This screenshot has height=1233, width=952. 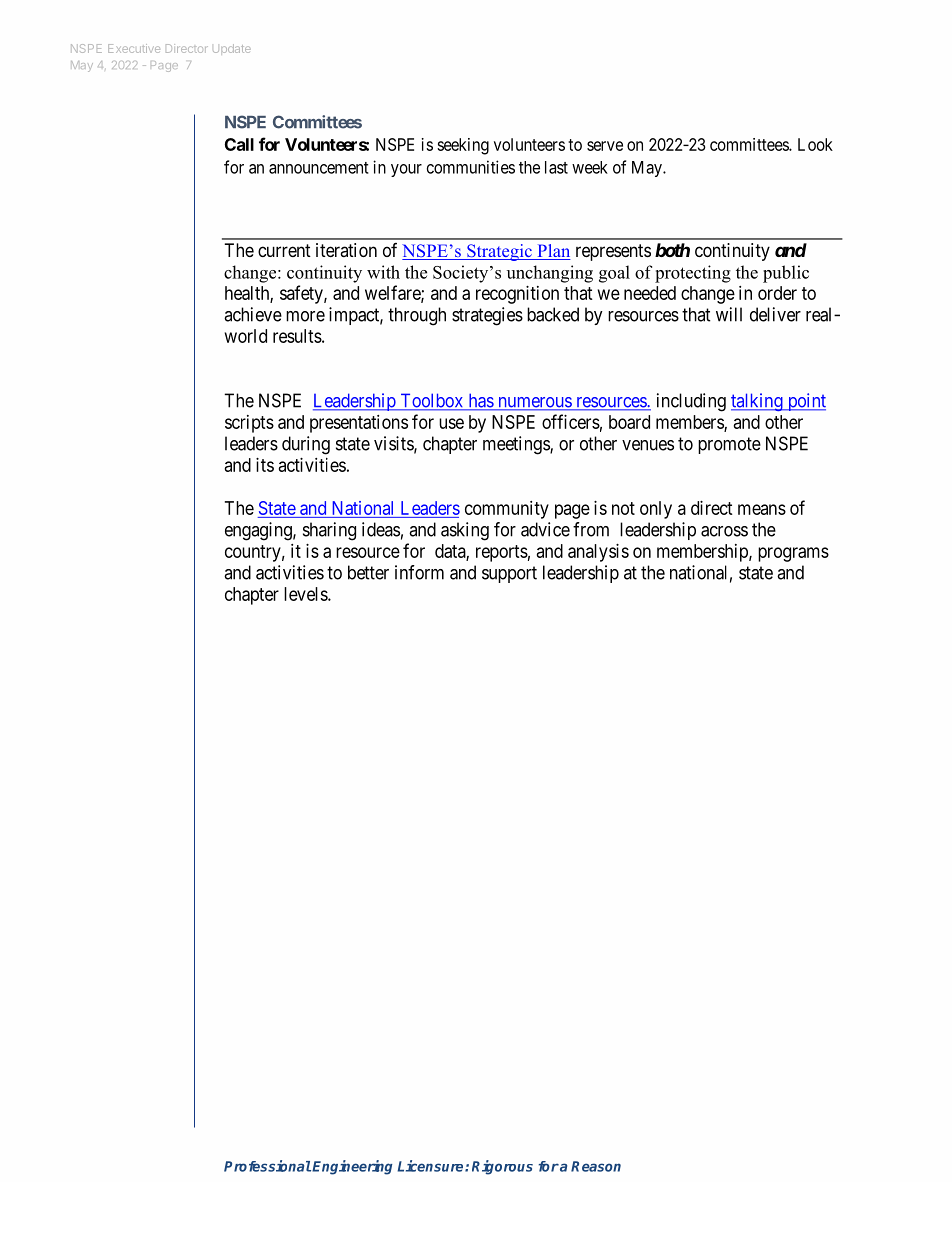 I want to click on Rigorous, so click(x=502, y=1167).
